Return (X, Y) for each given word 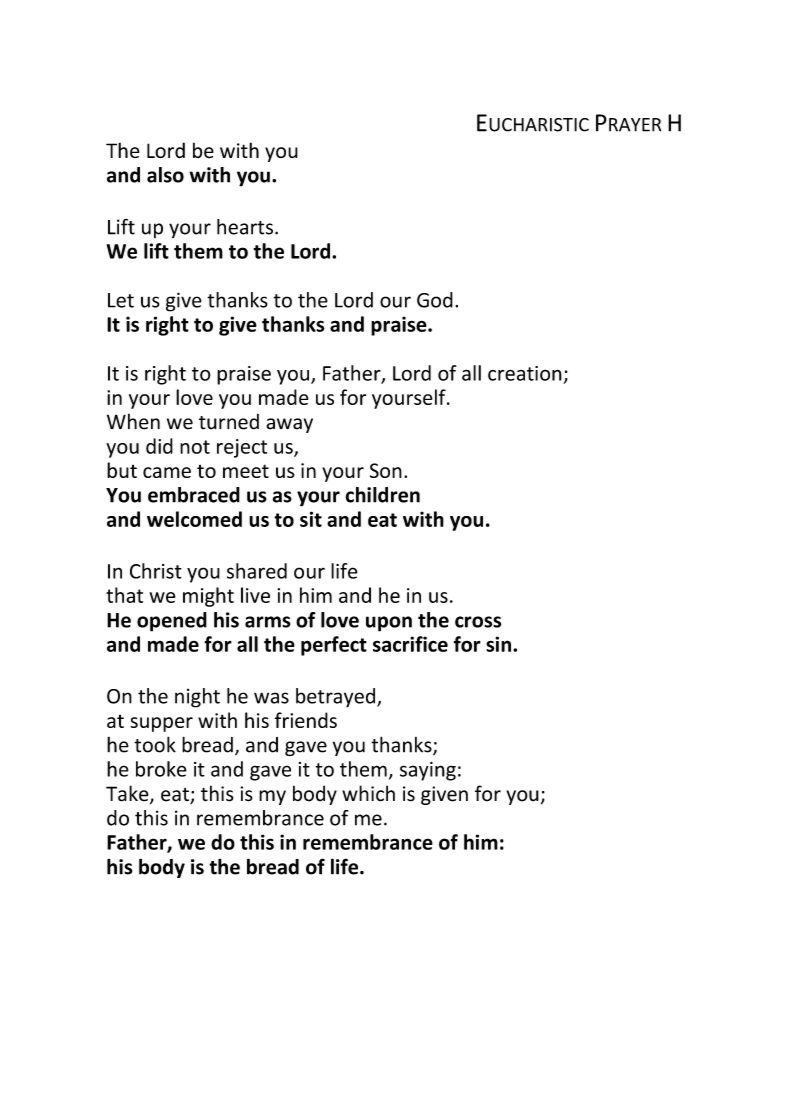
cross (478, 622)
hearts (245, 227)
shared (257, 571)
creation (525, 373)
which (368, 793)
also (165, 175)
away (289, 425)
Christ (156, 571)
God (435, 300)
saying (428, 771)
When (133, 421)
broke (161, 769)
